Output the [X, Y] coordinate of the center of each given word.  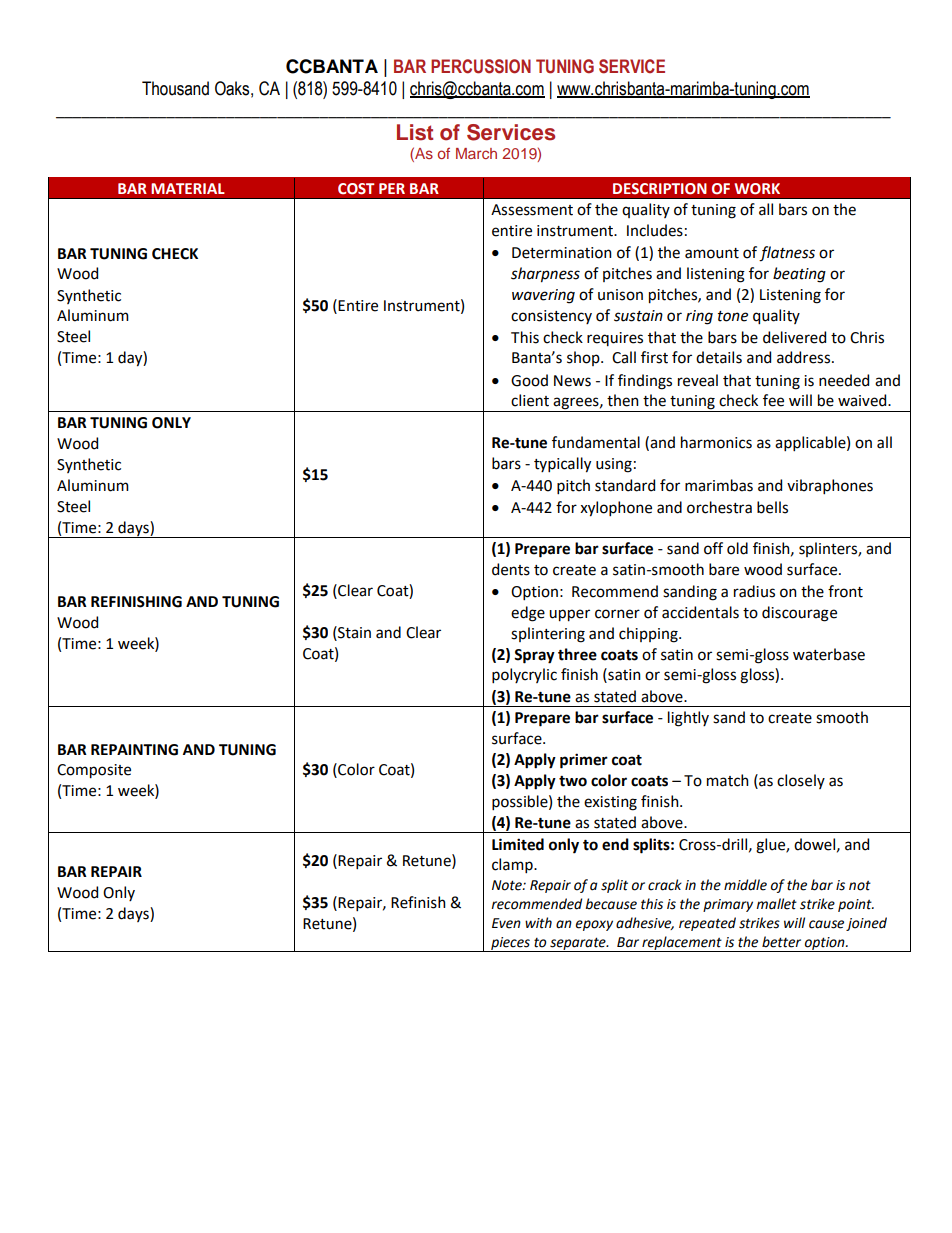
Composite [94, 771]
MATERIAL [188, 188]
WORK [757, 189]
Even [506, 923]
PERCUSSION [481, 66]
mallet [776, 904]
